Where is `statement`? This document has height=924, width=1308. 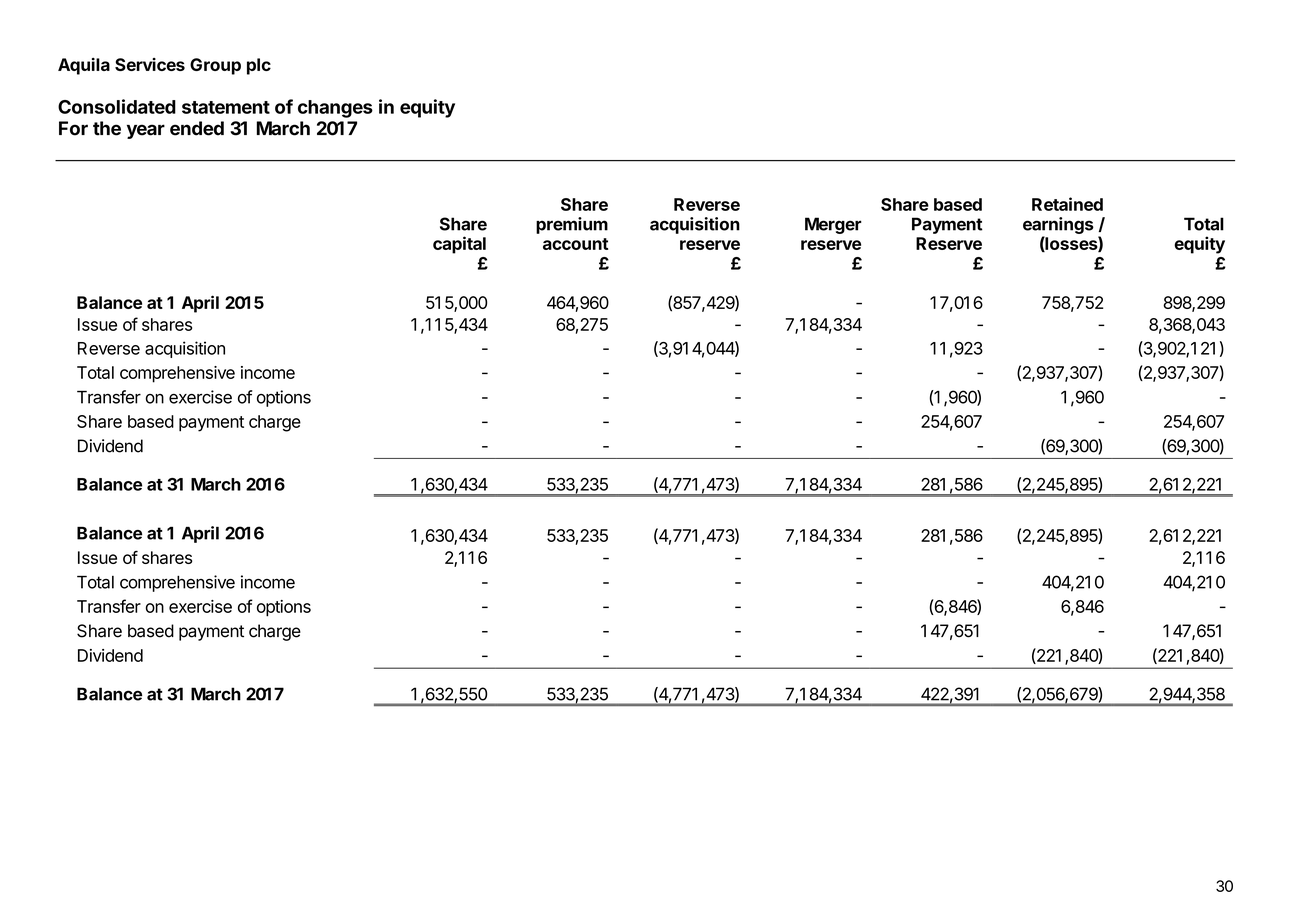 statement is located at coordinates (226, 107).
